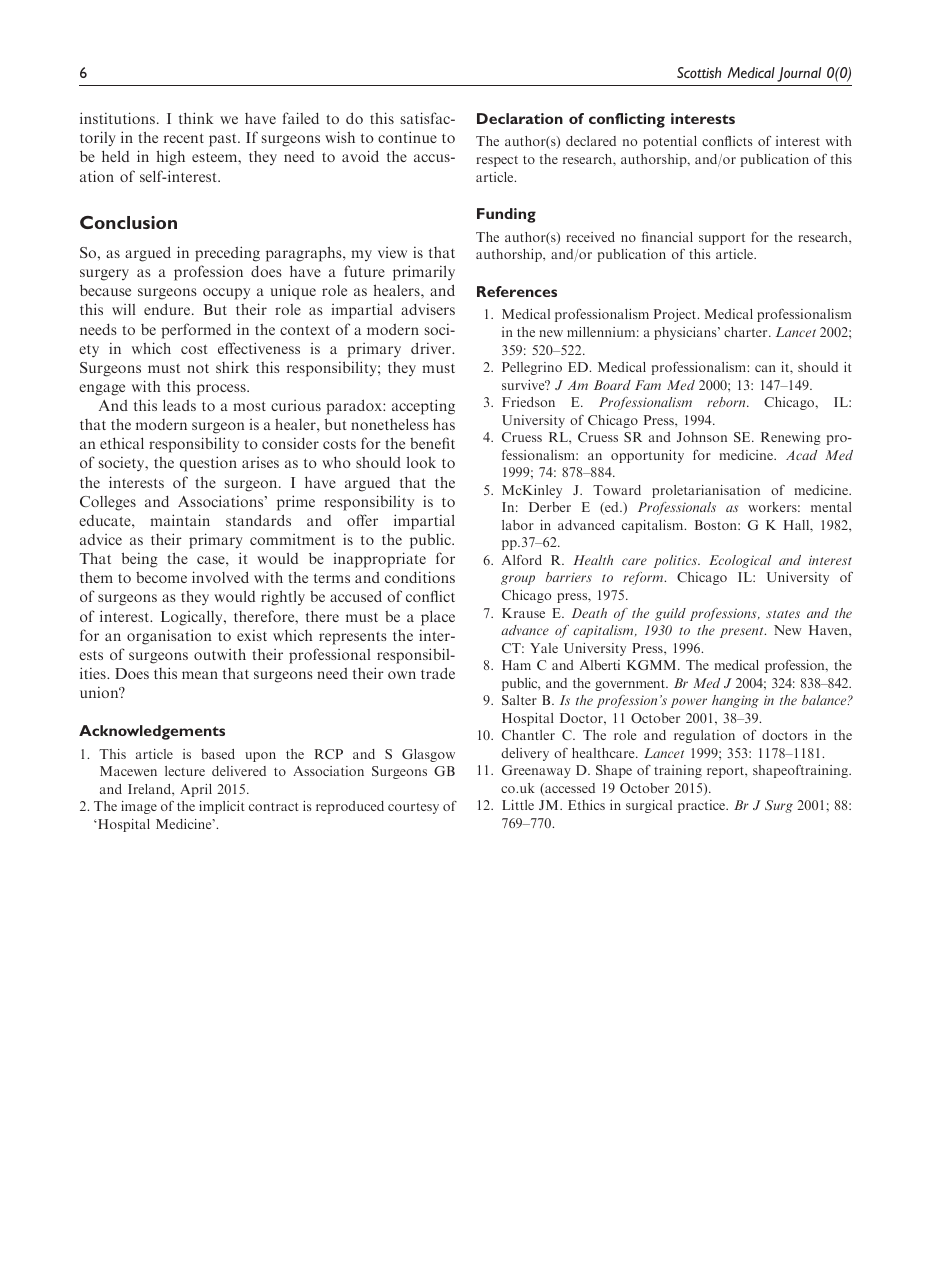 This page has width=952, height=1270. Describe the element at coordinates (699, 72) in the page. I see `Scottish` at that location.
